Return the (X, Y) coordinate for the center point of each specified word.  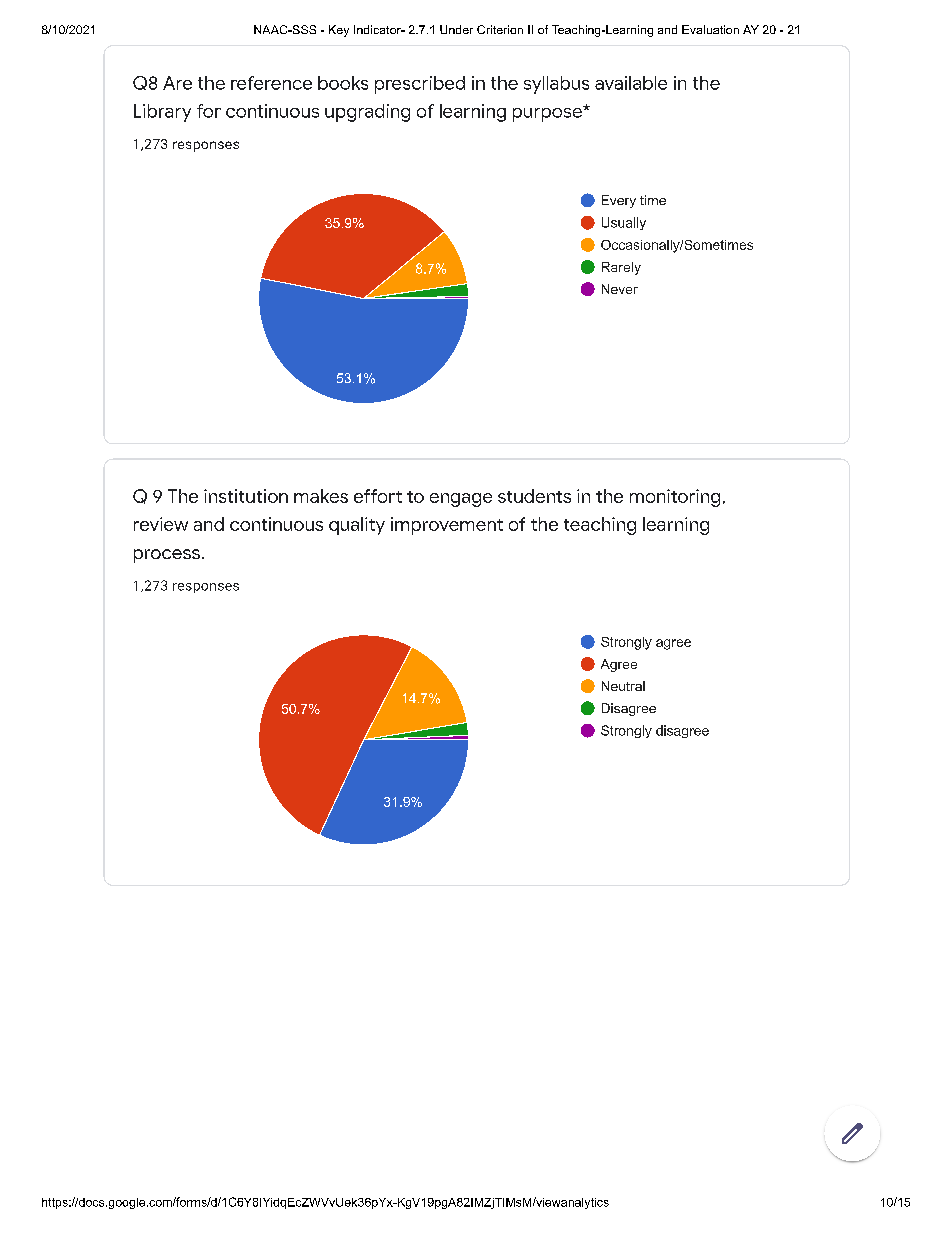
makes (321, 496)
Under (456, 29)
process (167, 556)
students (534, 496)
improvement (447, 526)
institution (246, 496)
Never (620, 289)
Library (162, 113)
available (631, 83)
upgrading (367, 113)
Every (619, 201)
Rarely (621, 268)
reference (271, 83)
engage (461, 500)
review (161, 524)
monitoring (675, 498)
